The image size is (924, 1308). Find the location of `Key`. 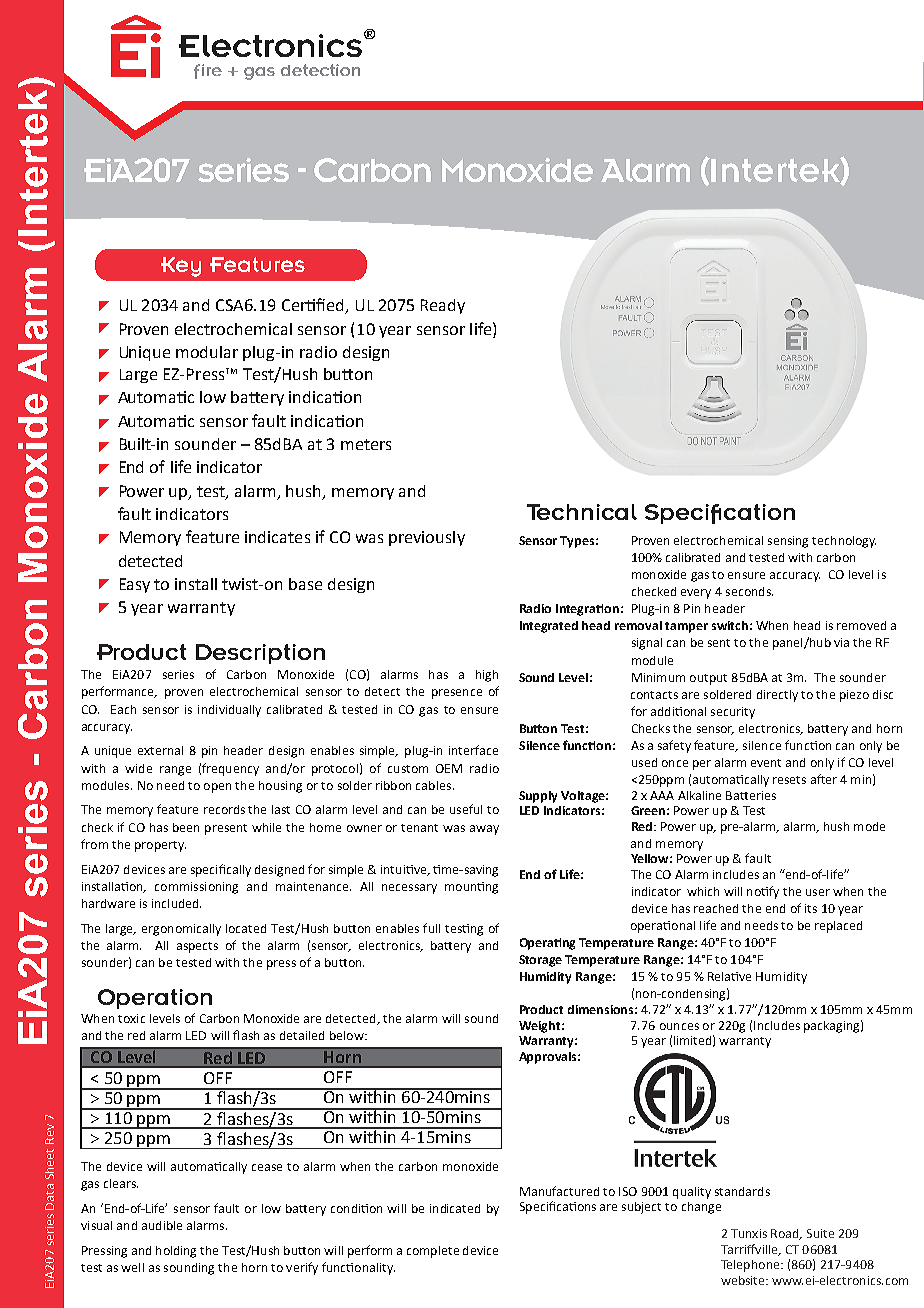

Key is located at coordinates (181, 267).
